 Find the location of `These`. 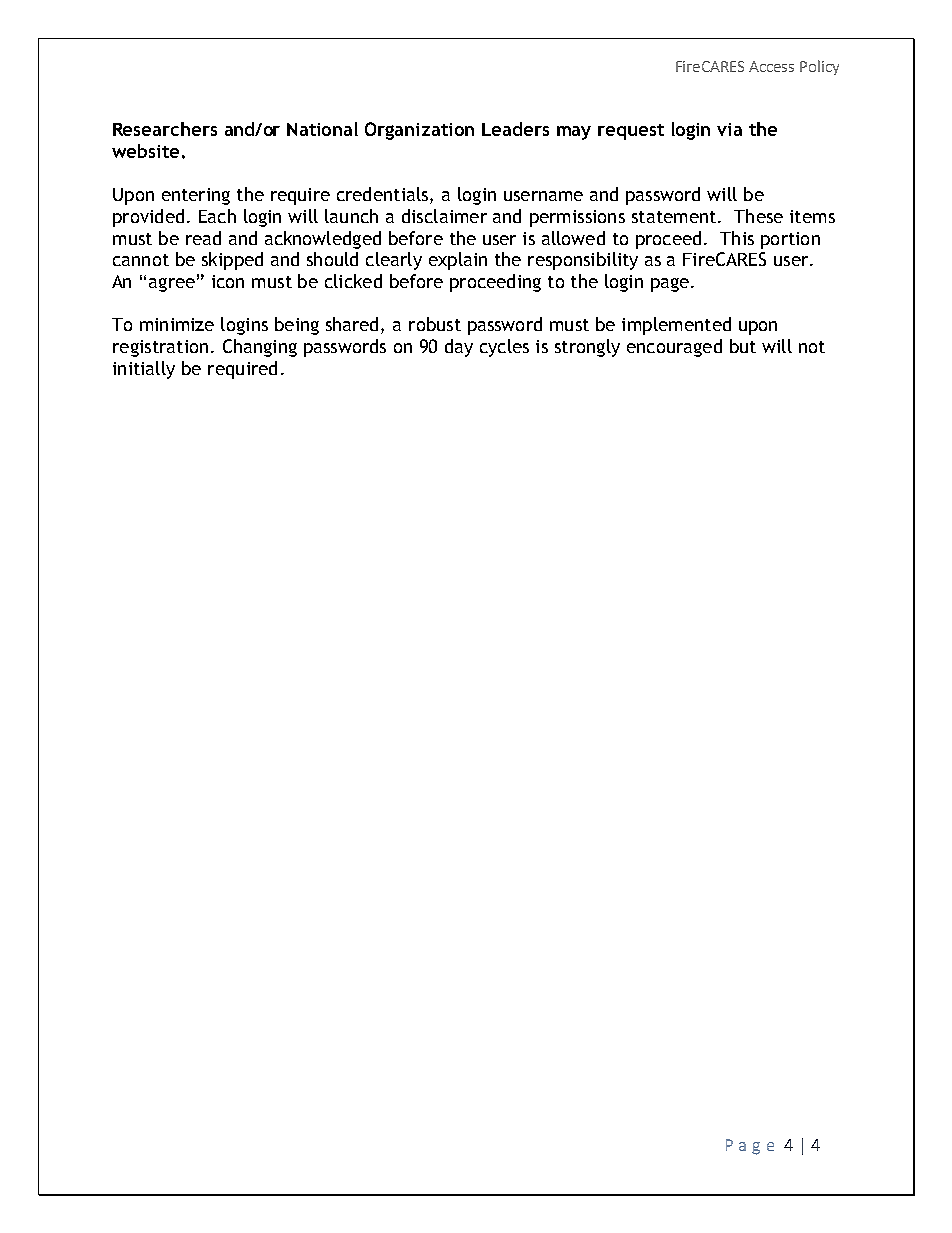

These is located at coordinates (758, 216).
